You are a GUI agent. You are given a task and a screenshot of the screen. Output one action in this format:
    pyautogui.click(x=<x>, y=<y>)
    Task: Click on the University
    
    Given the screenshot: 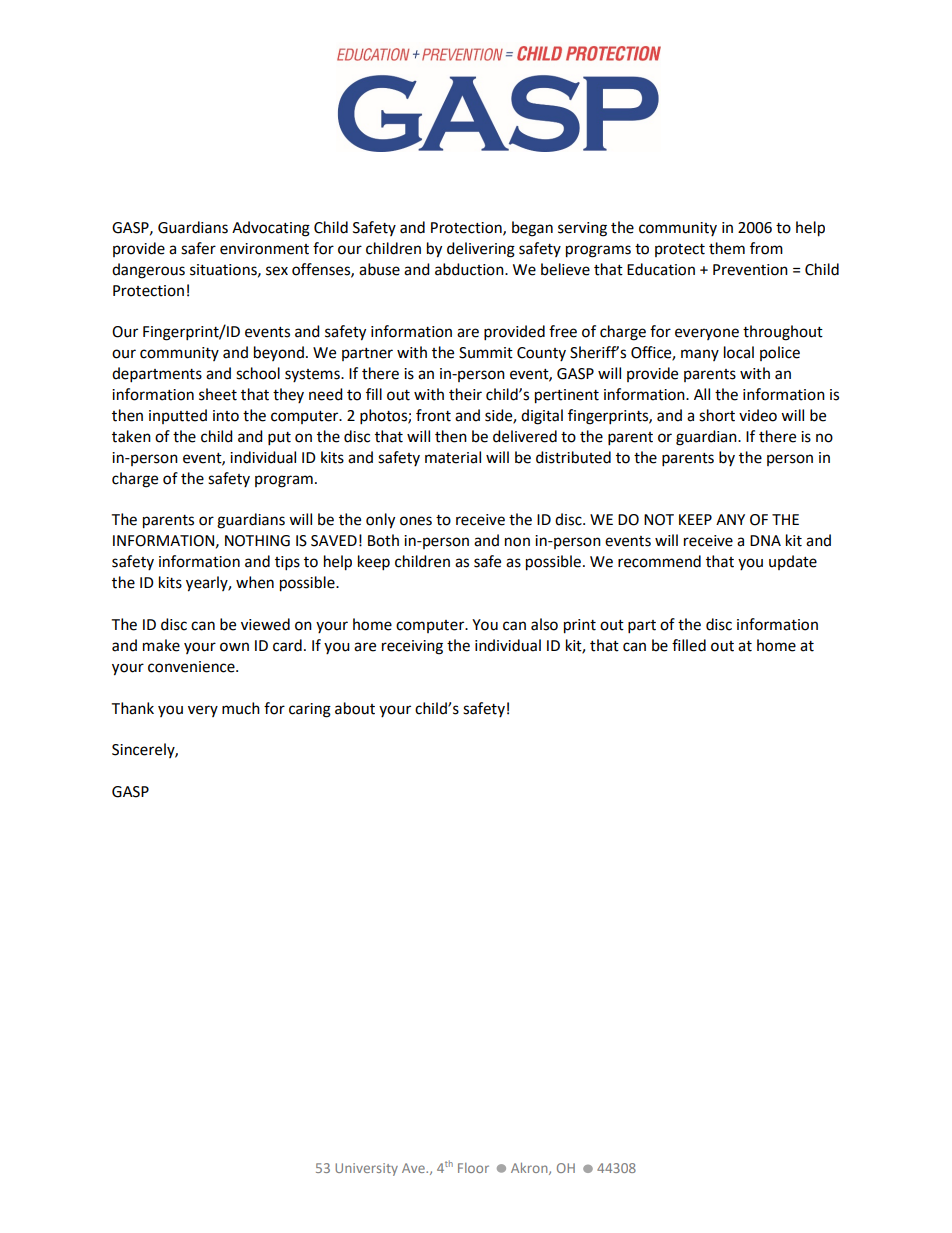 What is the action you would take?
    pyautogui.click(x=366, y=1169)
